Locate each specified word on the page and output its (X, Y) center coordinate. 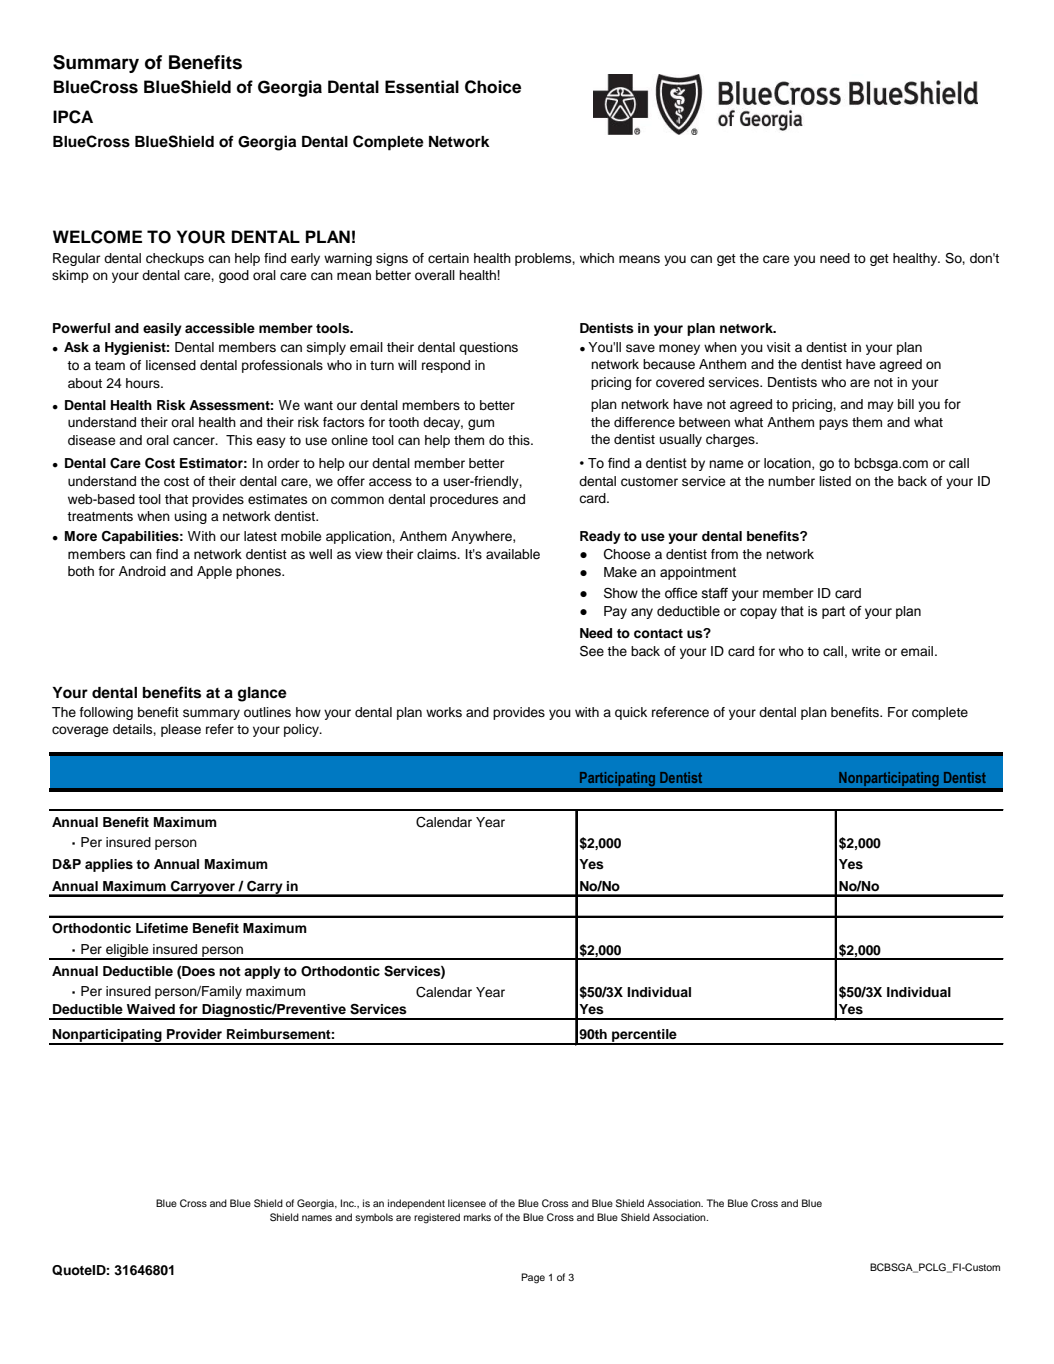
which (597, 258)
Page (533, 1278)
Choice (493, 87)
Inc (348, 1203)
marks (477, 1217)
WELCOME (97, 237)
